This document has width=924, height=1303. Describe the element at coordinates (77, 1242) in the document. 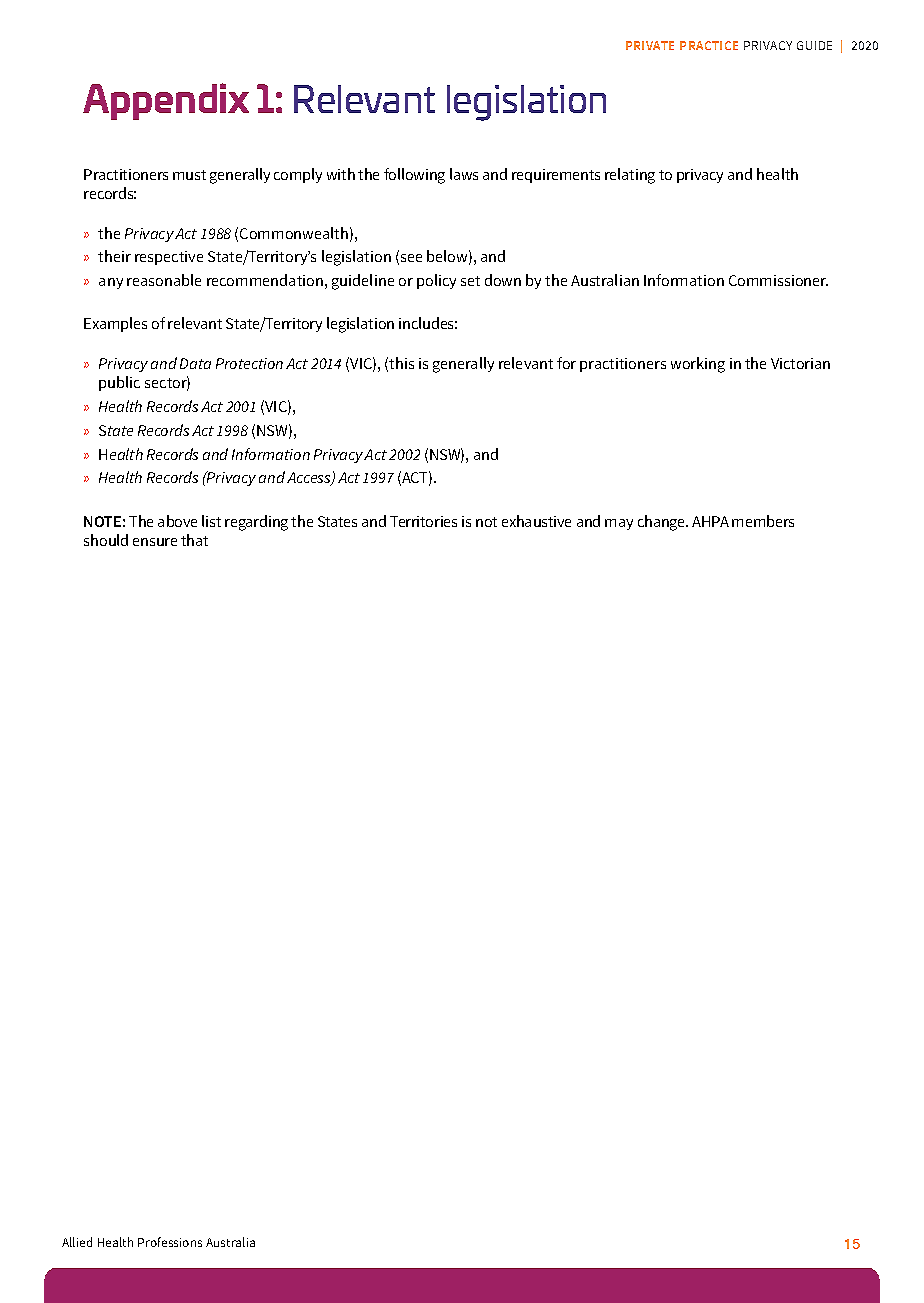

I see `Allied` at that location.
